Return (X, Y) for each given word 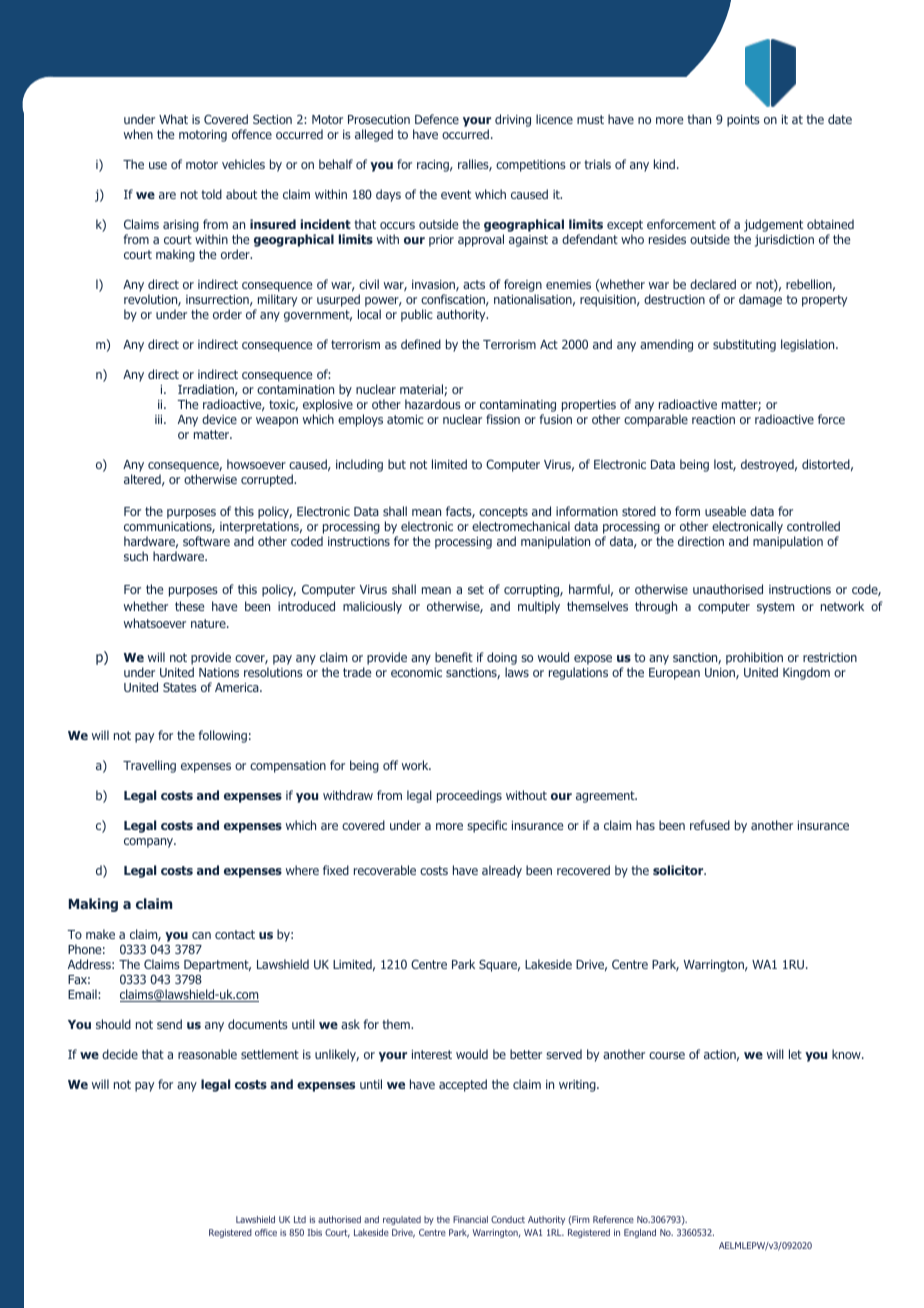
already (502, 871)
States (180, 687)
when (138, 134)
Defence (437, 119)
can (201, 935)
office (266, 1232)
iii (160, 419)
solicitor (679, 870)
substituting (744, 345)
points (743, 121)
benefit (454, 657)
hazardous (433, 404)
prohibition (754, 660)
